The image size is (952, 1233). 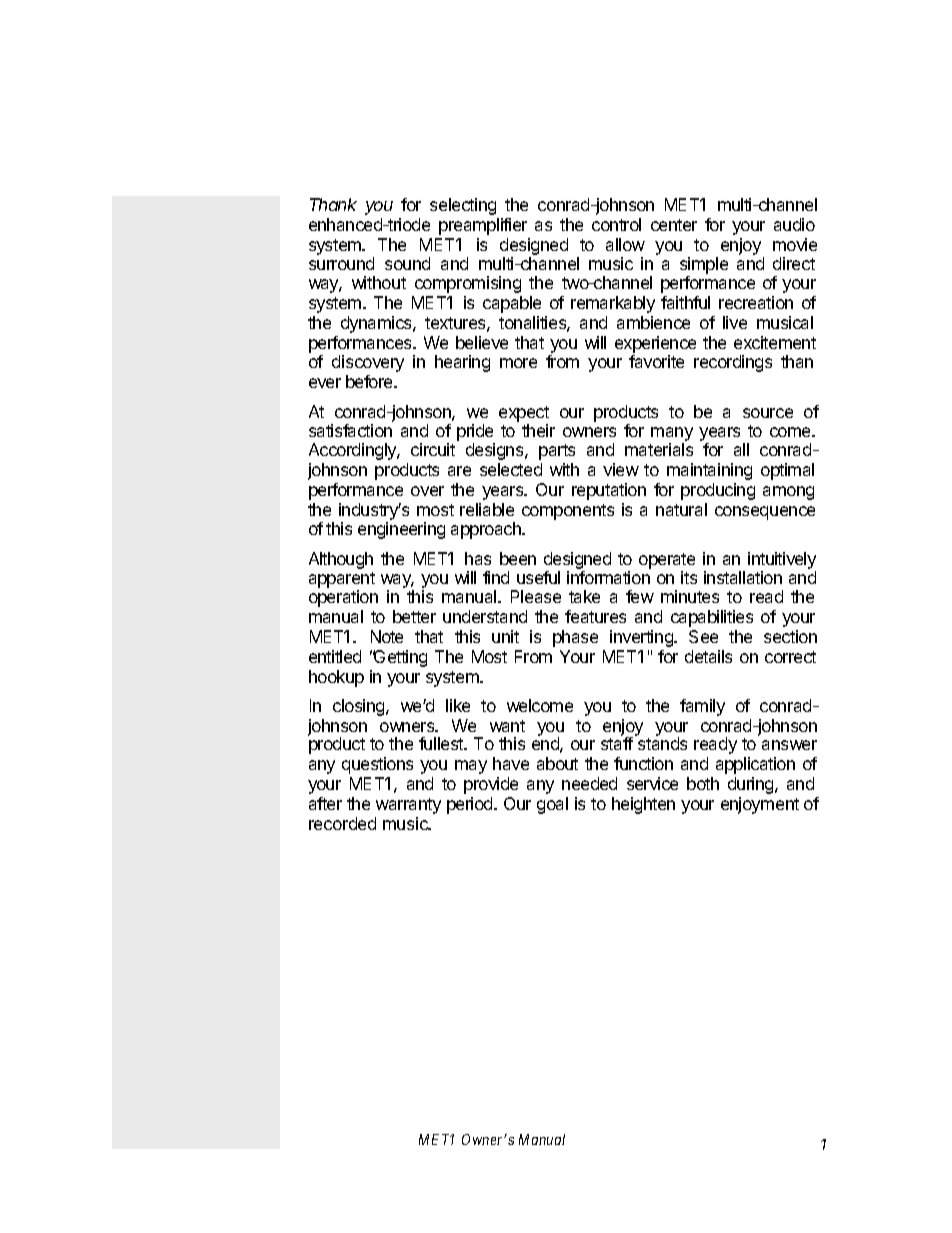 I want to click on goal, so click(x=552, y=805).
